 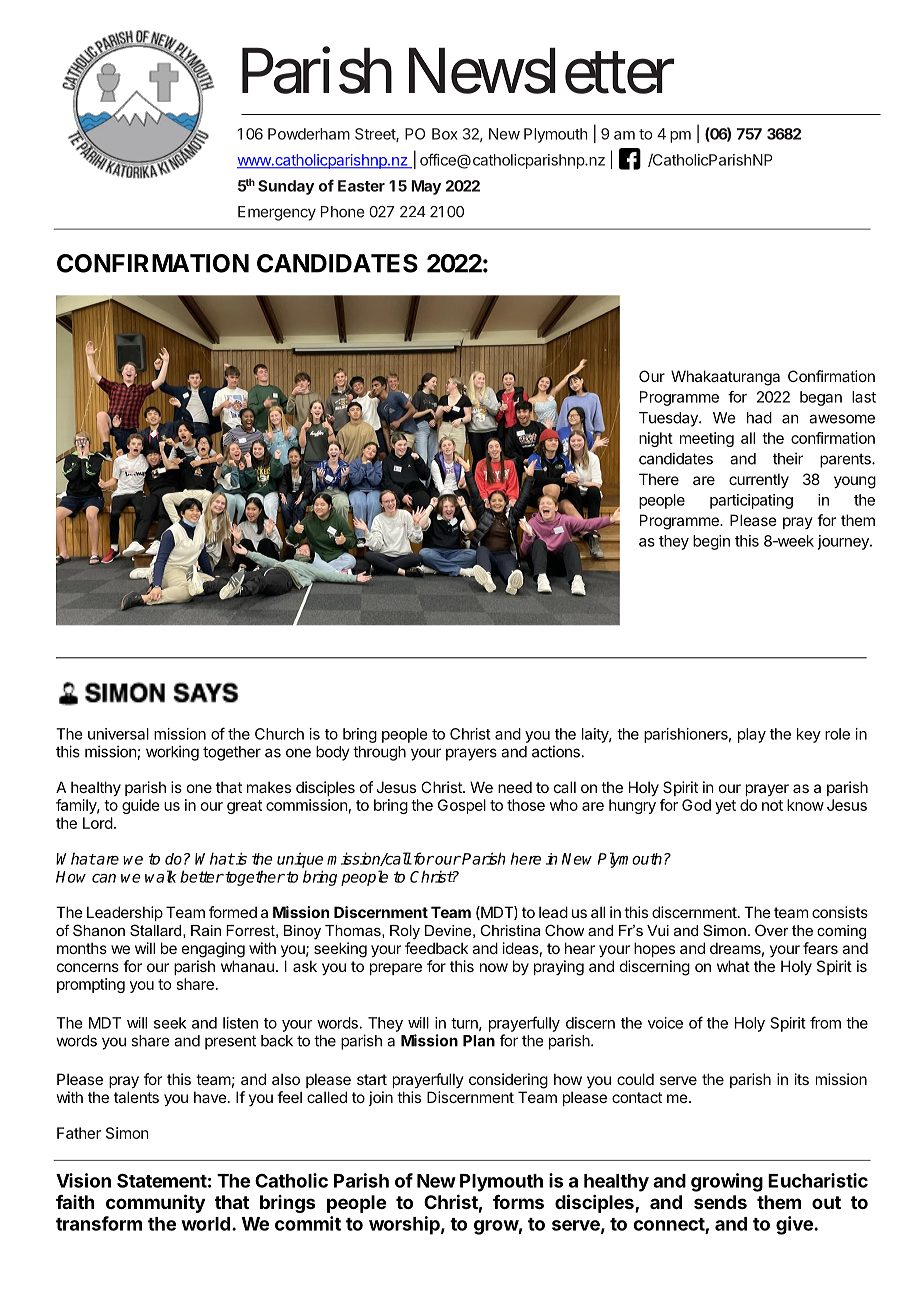 I want to click on actions, so click(x=556, y=751).
